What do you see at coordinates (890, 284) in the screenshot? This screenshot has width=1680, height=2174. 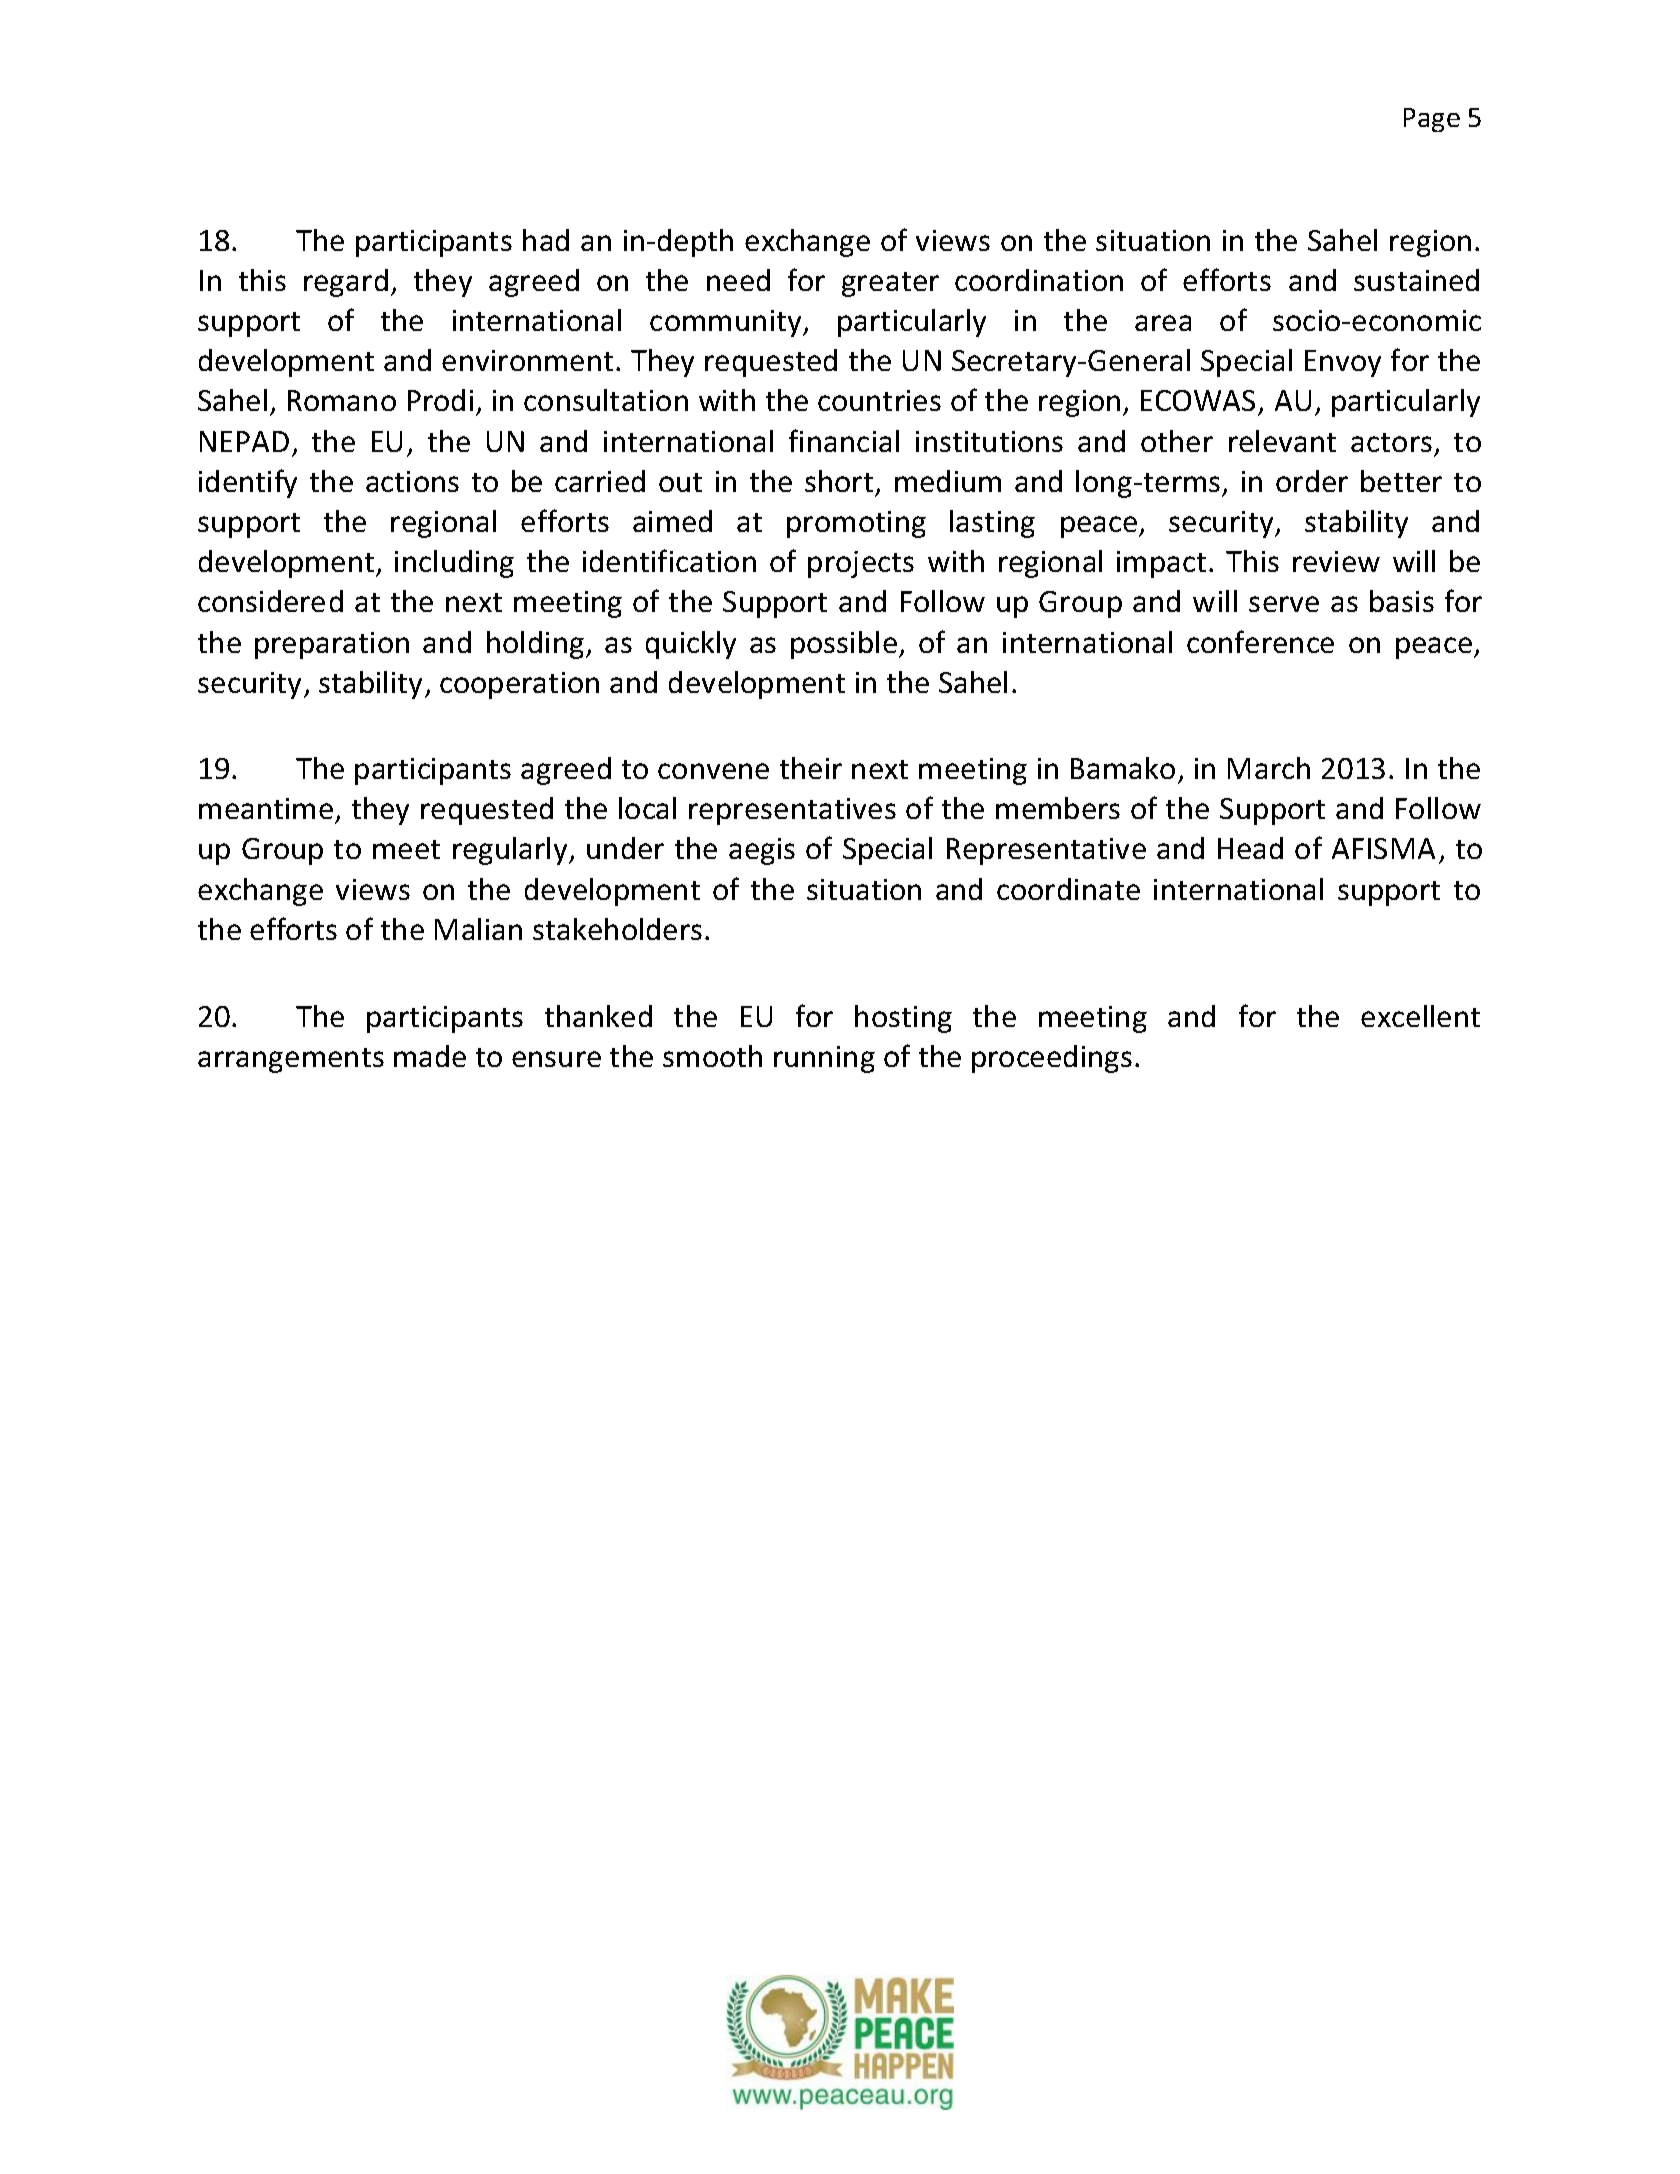 I see `greater` at bounding box center [890, 284].
